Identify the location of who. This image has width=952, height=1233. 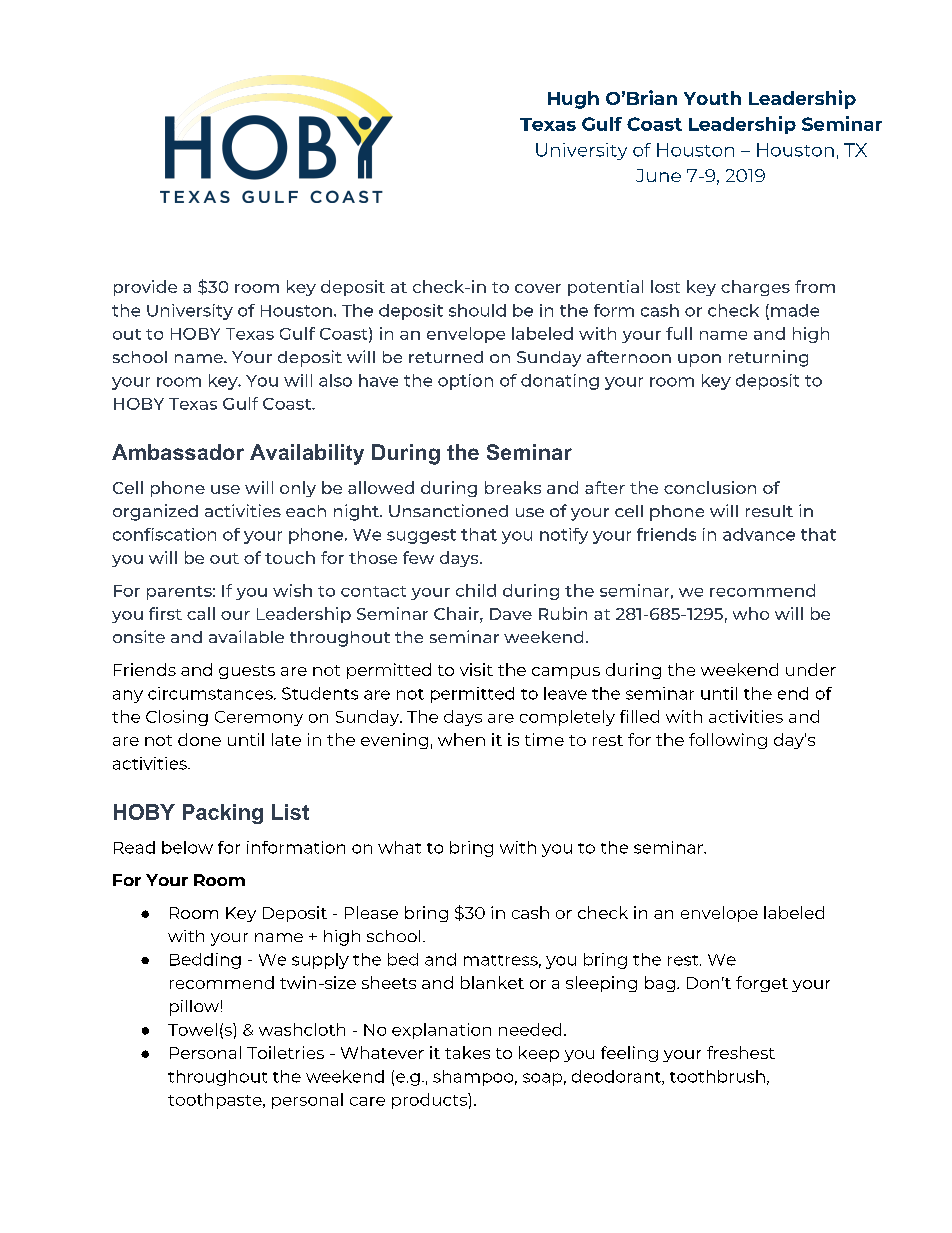
(751, 613).
